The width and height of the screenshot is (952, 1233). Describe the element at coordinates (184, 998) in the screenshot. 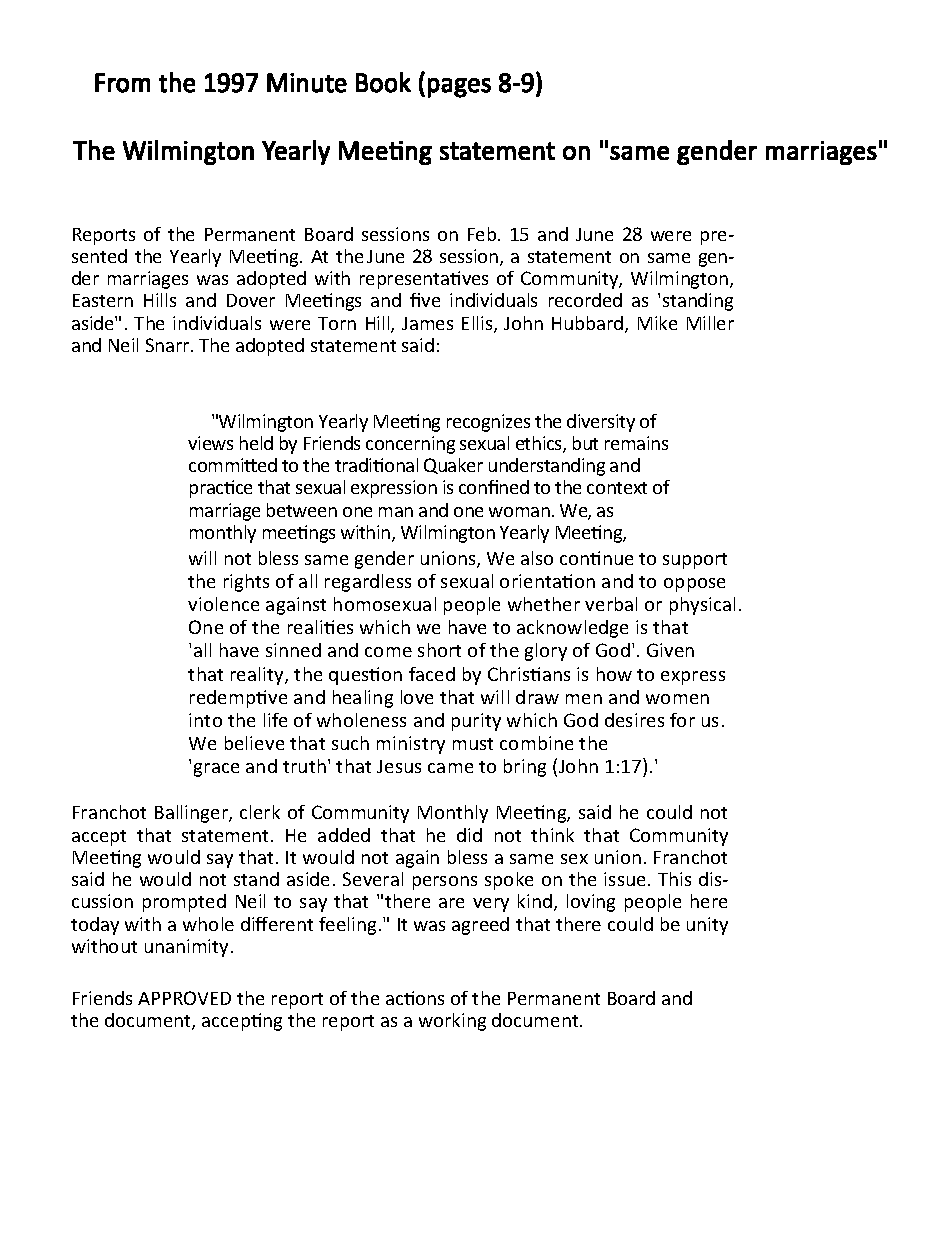

I see `APPROVED` at that location.
